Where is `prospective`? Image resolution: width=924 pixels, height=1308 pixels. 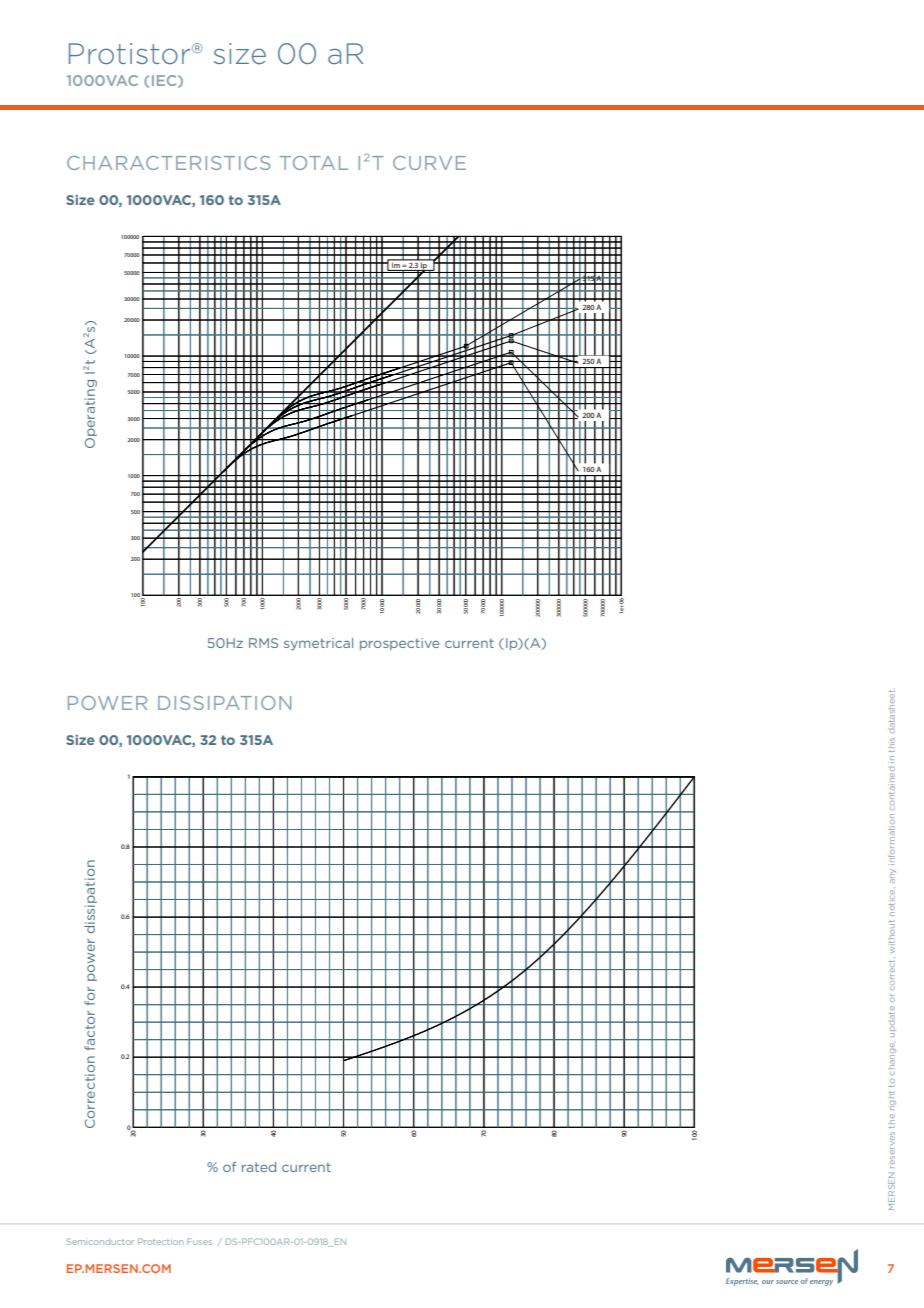 prospective is located at coordinates (399, 644).
